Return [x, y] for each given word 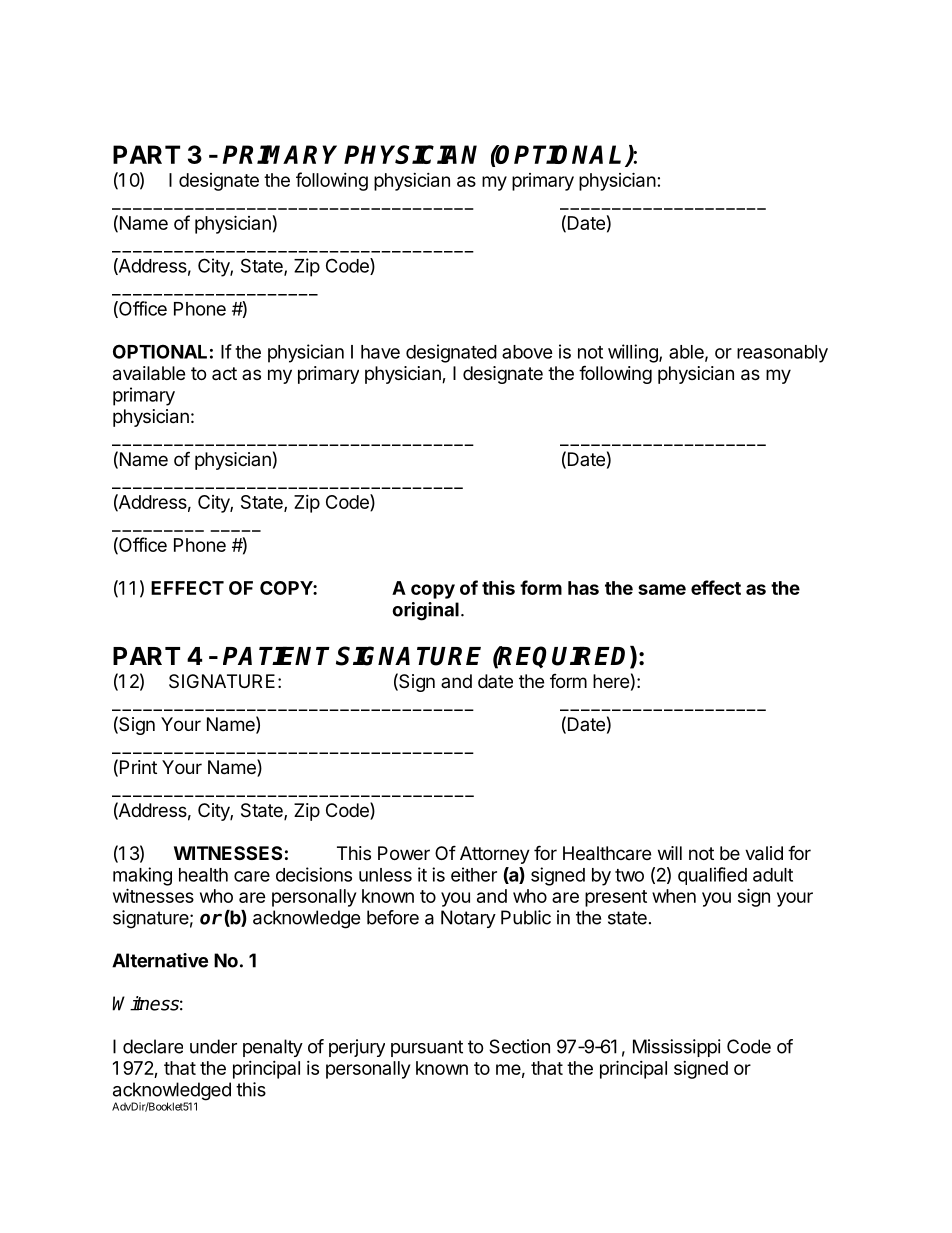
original [425, 611]
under [213, 1046]
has [583, 588]
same [662, 589]
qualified [712, 876]
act [224, 373]
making [142, 876]
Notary [468, 919]
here [611, 681]
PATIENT [276, 655]
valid [764, 853]
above [527, 352]
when [674, 896]
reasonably [782, 354]
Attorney [495, 855]
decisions [314, 874]
